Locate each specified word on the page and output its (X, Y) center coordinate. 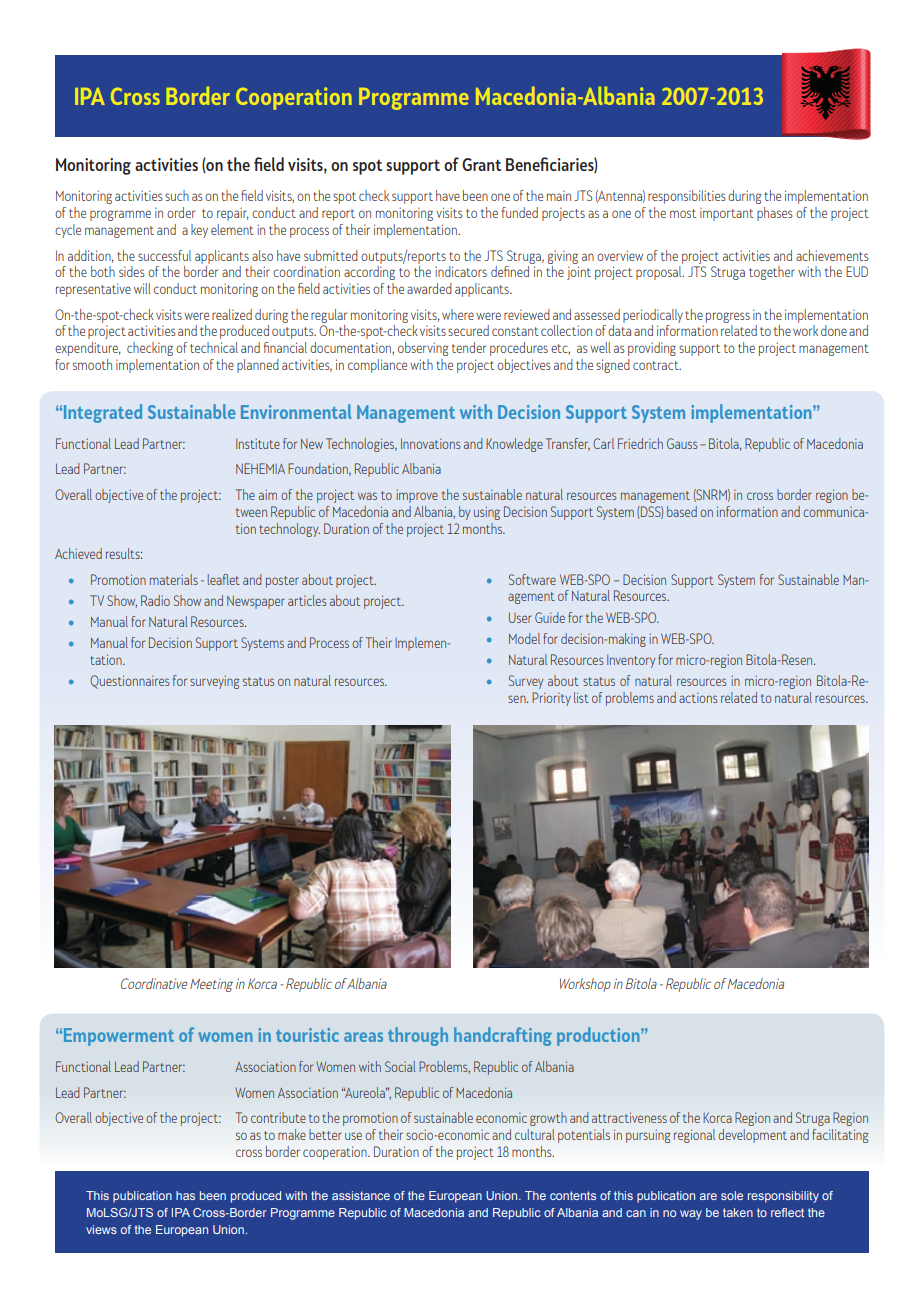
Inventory (631, 661)
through (418, 1036)
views (101, 1229)
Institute (258, 444)
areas (363, 1037)
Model (524, 638)
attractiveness (629, 1117)
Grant (481, 164)
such (177, 195)
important (727, 214)
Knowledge (514, 445)
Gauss (682, 443)
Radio (155, 600)
